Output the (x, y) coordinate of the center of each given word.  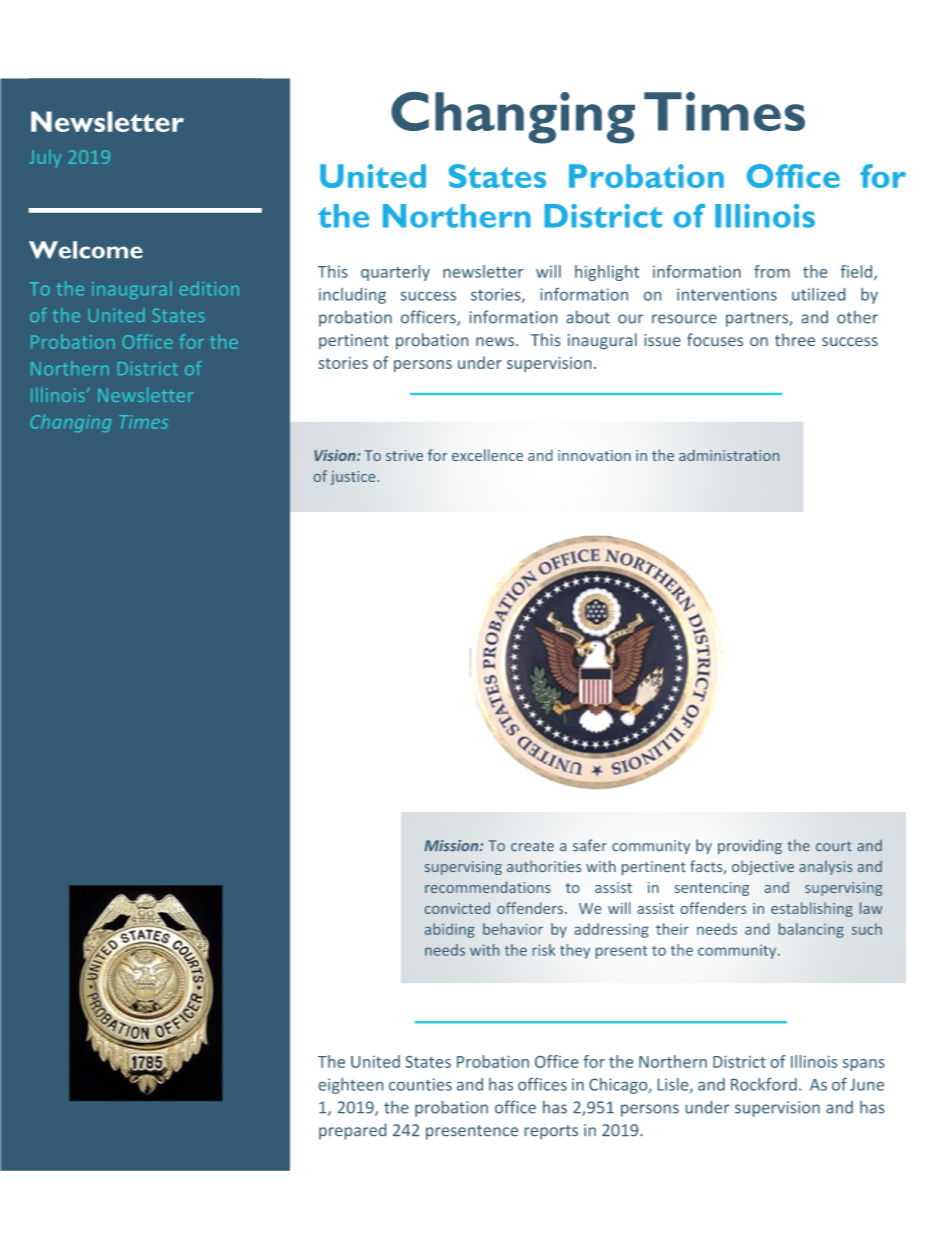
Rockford (764, 1084)
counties (420, 1084)
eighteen (351, 1086)
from (772, 271)
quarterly (395, 273)
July (45, 158)
